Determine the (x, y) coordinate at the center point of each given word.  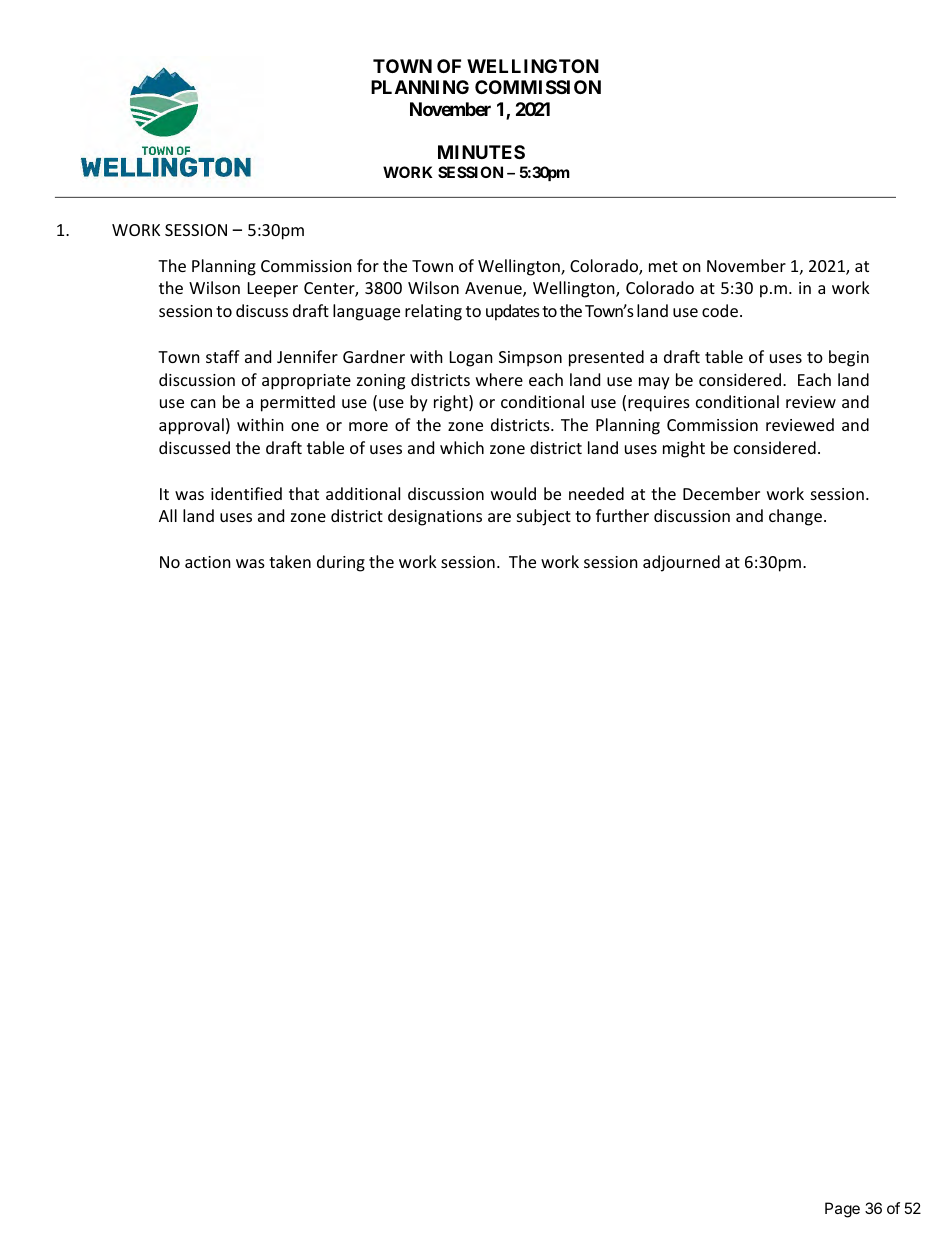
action (208, 562)
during (341, 563)
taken (290, 561)
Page (842, 1210)
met (663, 266)
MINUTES (481, 152)
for (368, 265)
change (795, 517)
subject (544, 517)
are (499, 517)
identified (246, 493)
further (622, 515)
